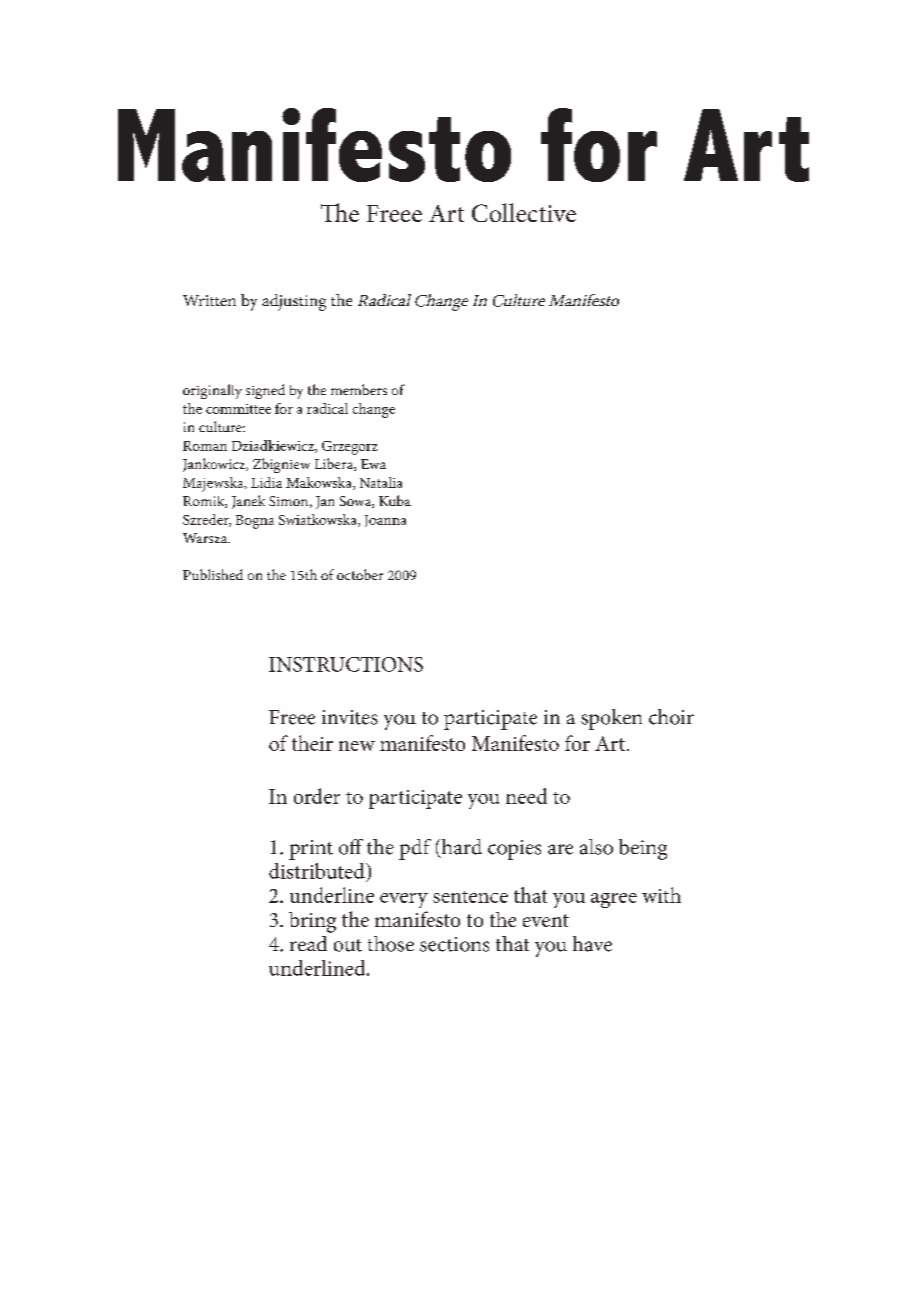  I want to click on adjusting, so click(294, 302).
